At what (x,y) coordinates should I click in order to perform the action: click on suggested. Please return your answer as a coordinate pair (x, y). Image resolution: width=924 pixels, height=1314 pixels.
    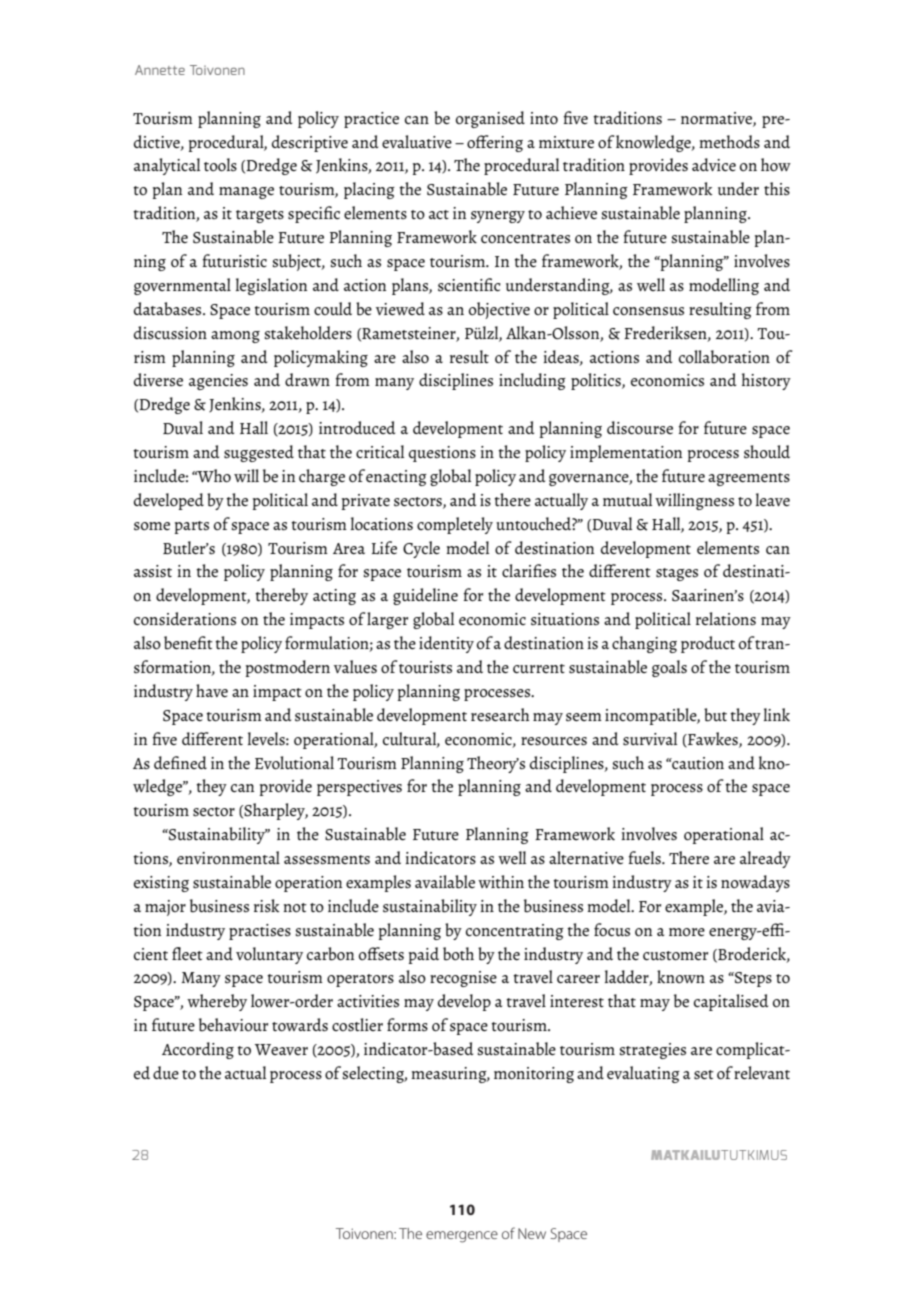
    Looking at the image, I should click on (259, 453).
